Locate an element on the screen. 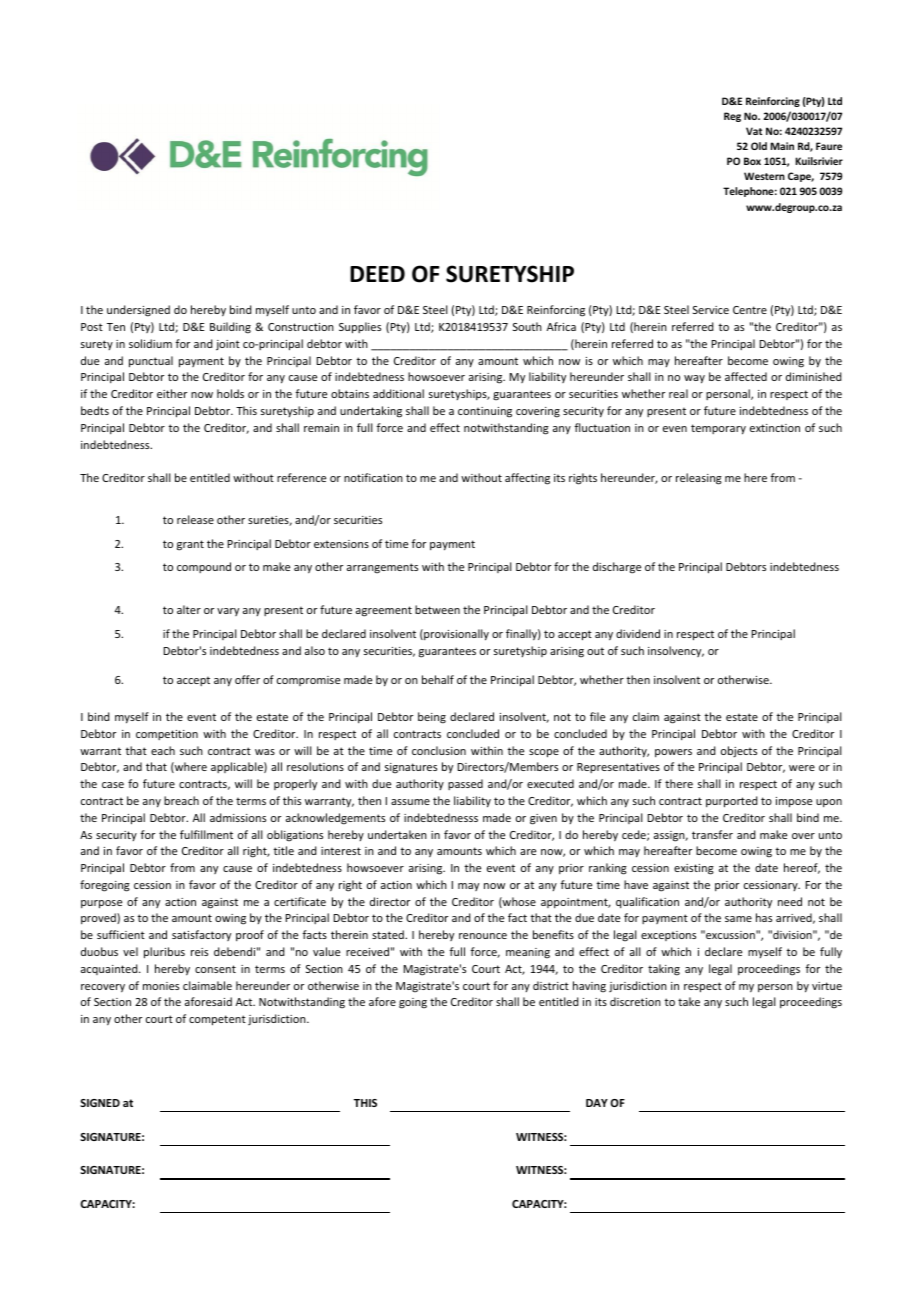  Box is located at coordinates (752, 161).
